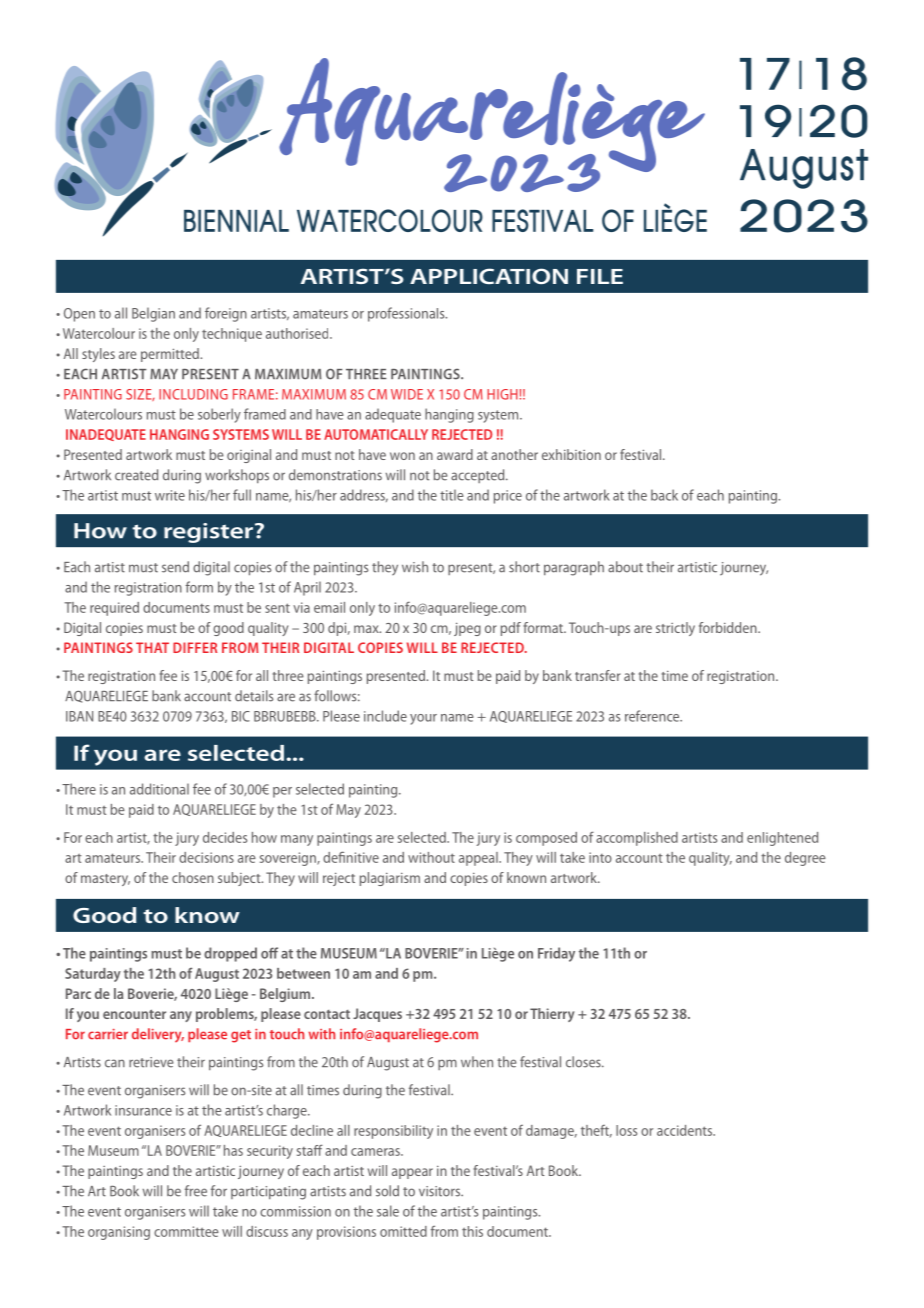  I want to click on free, so click(196, 1191).
